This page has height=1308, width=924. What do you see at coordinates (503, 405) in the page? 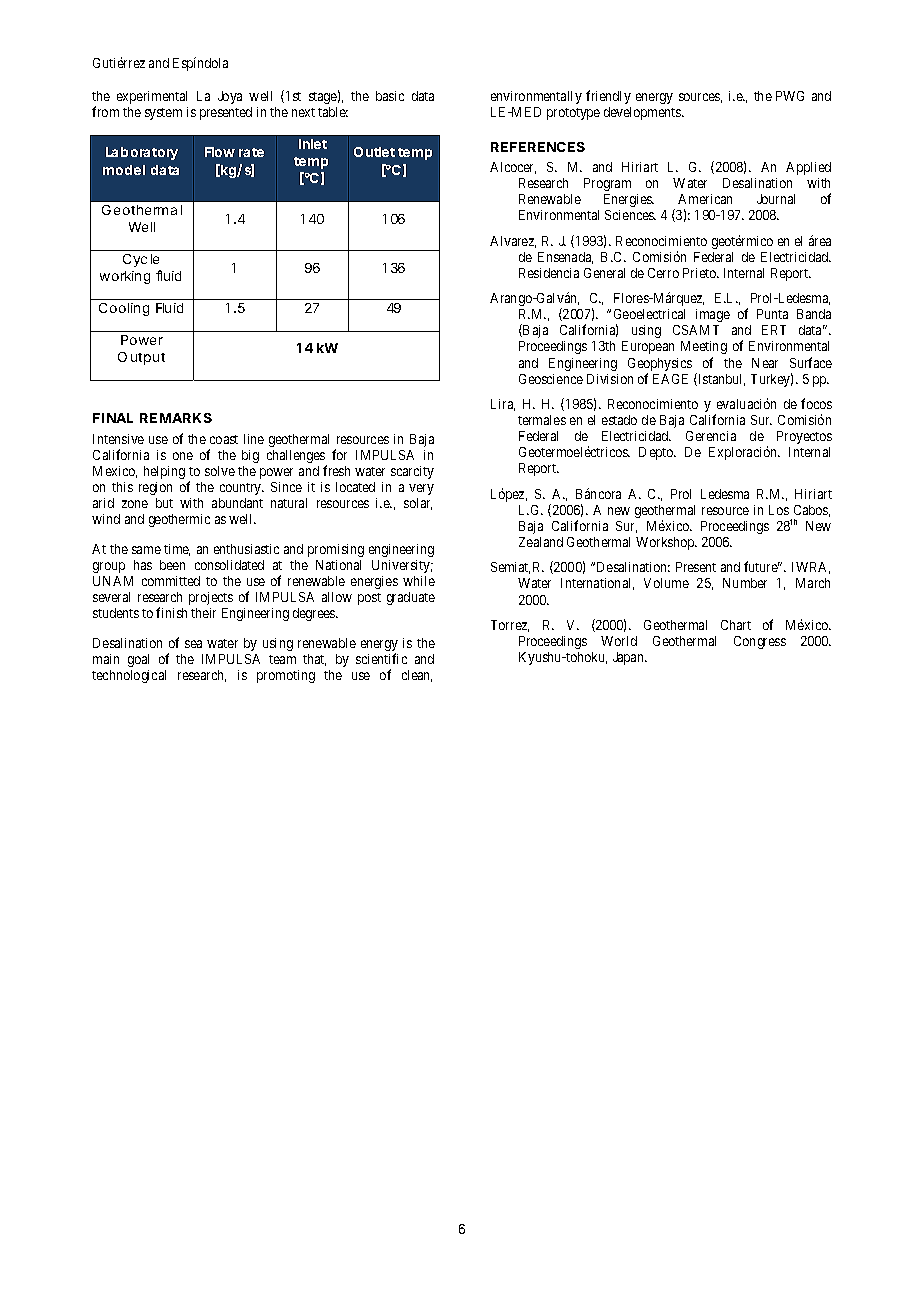
I see `Lira` at bounding box center [503, 405].
